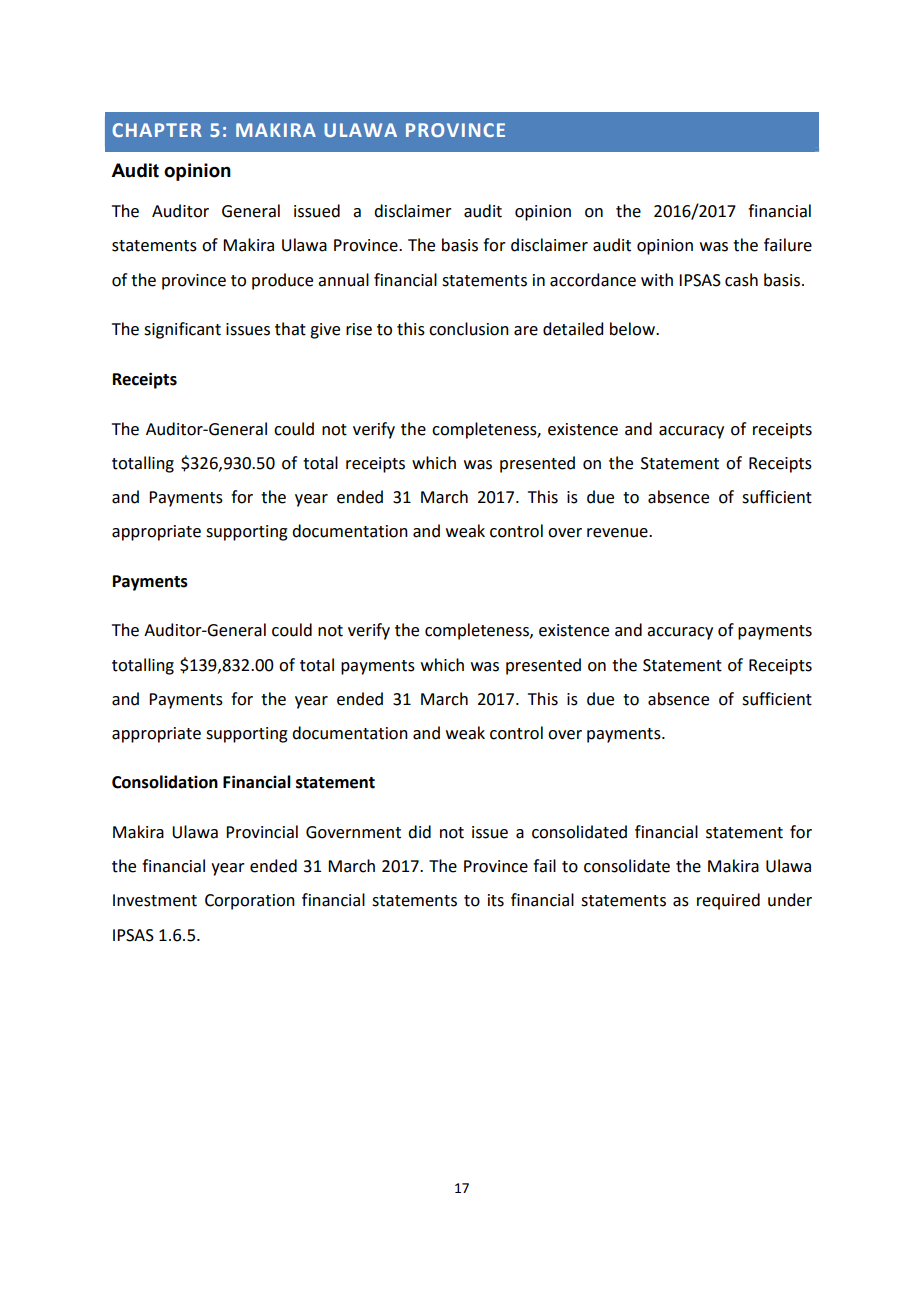  Describe the element at coordinates (633, 329) in the screenshot. I see `below` at that location.
